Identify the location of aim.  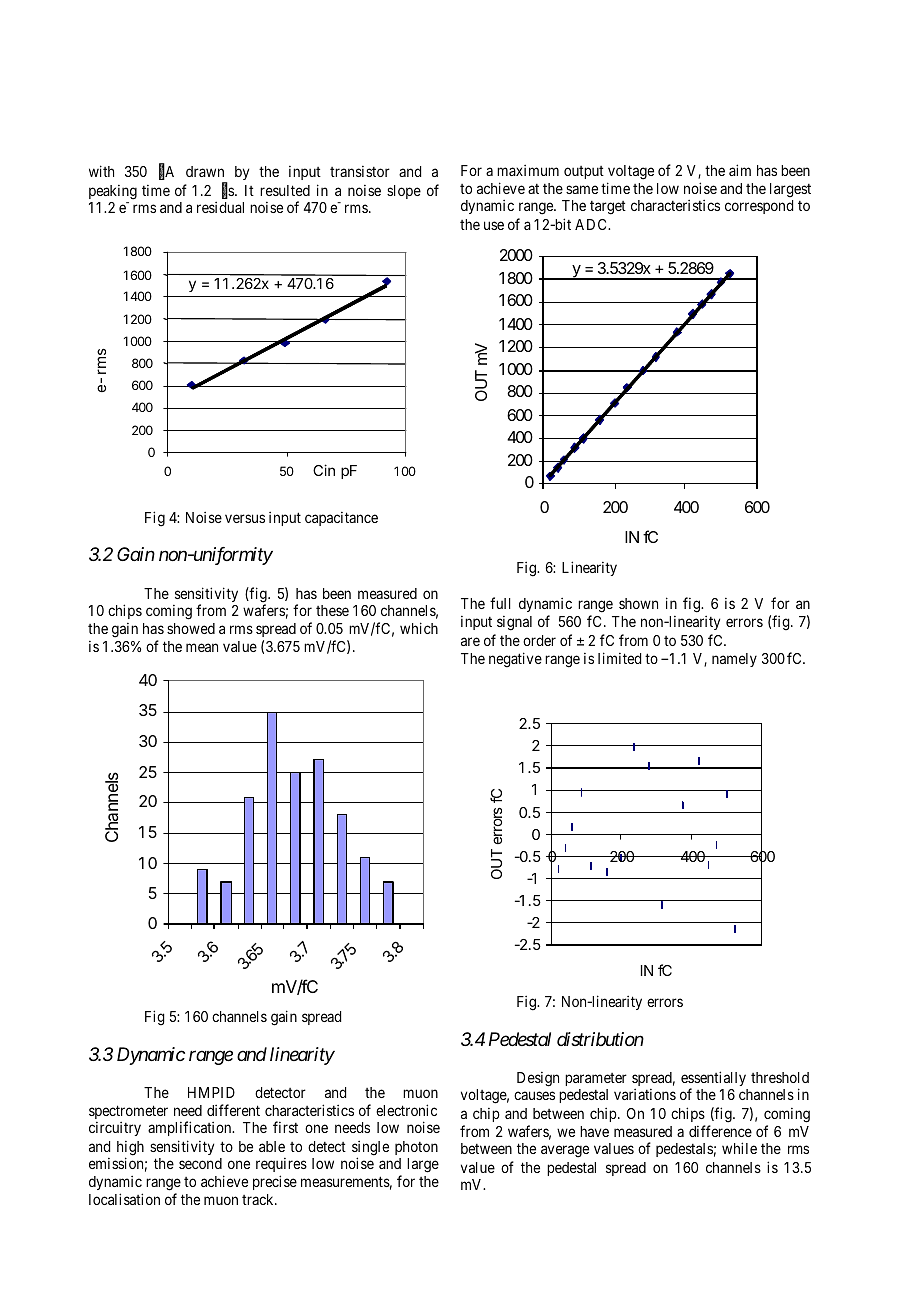
(740, 170).
